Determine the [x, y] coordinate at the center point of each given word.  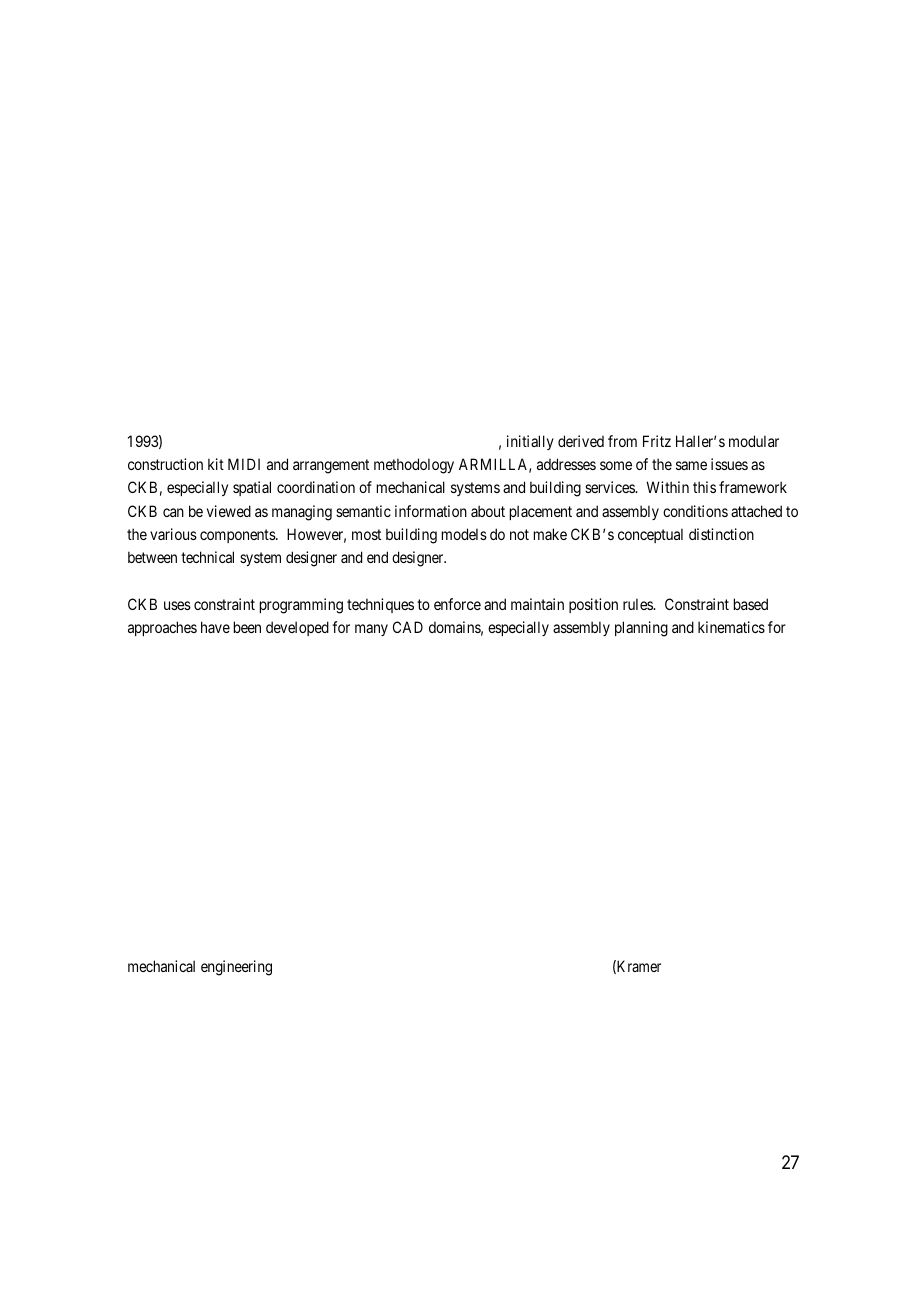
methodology [414, 466]
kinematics [731, 627]
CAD [408, 627]
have [215, 627]
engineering [236, 968]
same [691, 465]
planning [641, 629]
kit [216, 464]
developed [297, 628]
